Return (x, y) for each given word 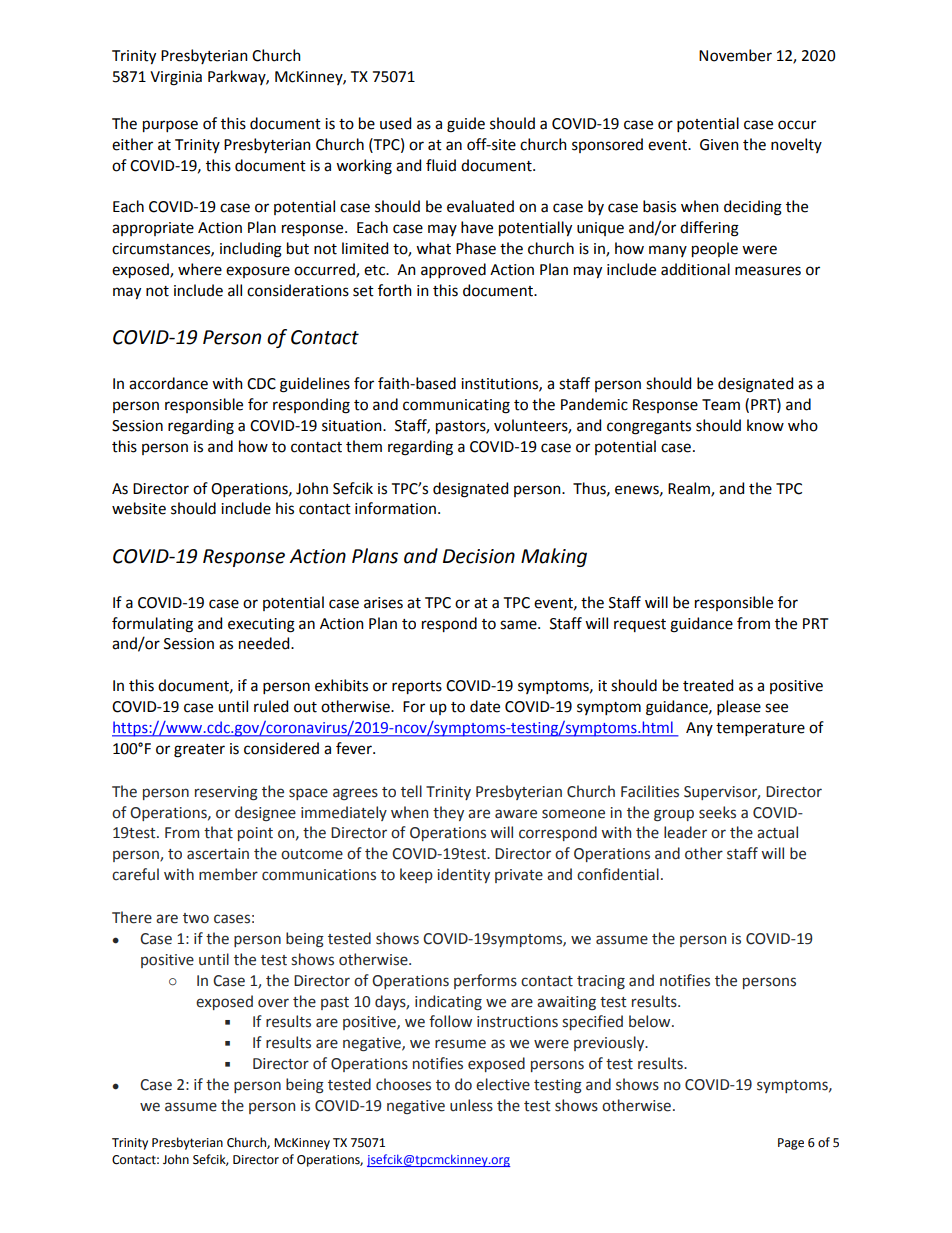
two (196, 918)
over (273, 1003)
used (395, 123)
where (200, 269)
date (485, 706)
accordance (168, 383)
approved (453, 270)
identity (464, 875)
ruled (271, 706)
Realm (690, 489)
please (739, 707)
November (735, 55)
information (395, 508)
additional (695, 269)
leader (685, 832)
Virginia (176, 78)
